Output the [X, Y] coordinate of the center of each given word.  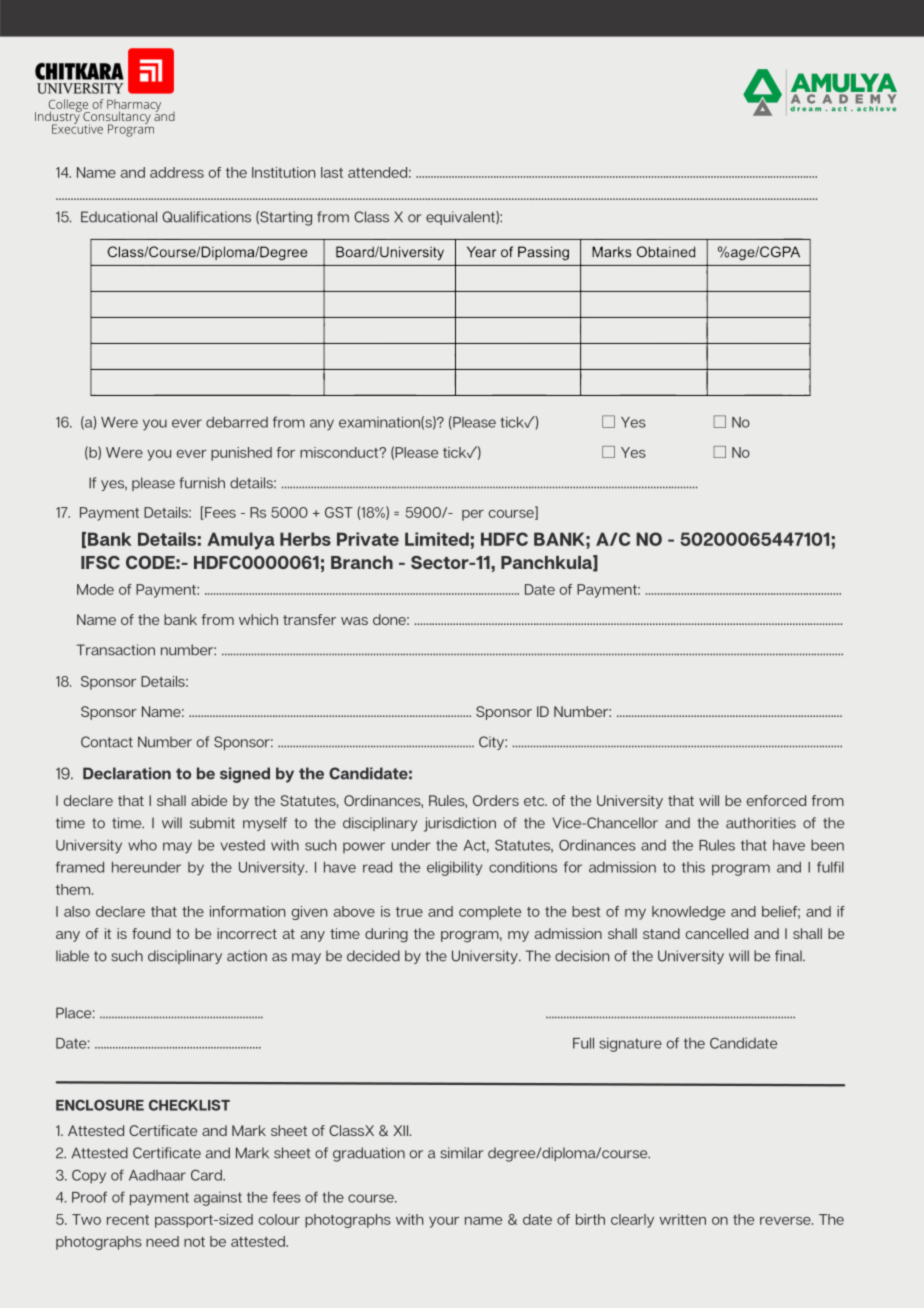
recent [128, 1220]
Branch [362, 562]
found [151, 933]
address [177, 172]
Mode [95, 589]
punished [241, 454]
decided [373, 956]
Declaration [127, 773]
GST [339, 512]
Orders [496, 800]
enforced [776, 800]
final [789, 956]
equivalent [461, 218]
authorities [761, 823]
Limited [437, 539]
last [332, 172]
